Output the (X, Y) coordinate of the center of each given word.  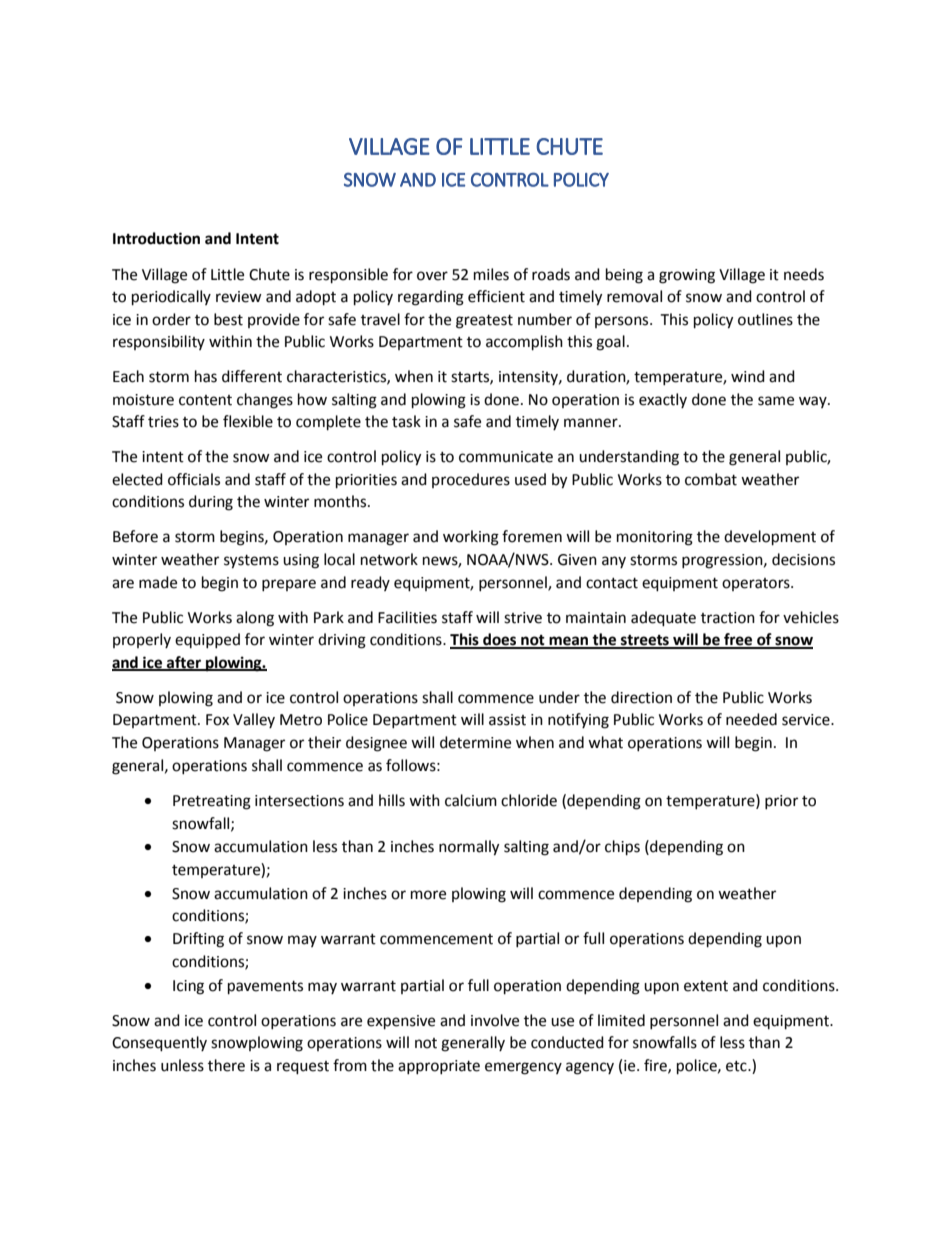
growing (687, 276)
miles (491, 274)
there (226, 1065)
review (239, 297)
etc (737, 1066)
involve (495, 1020)
